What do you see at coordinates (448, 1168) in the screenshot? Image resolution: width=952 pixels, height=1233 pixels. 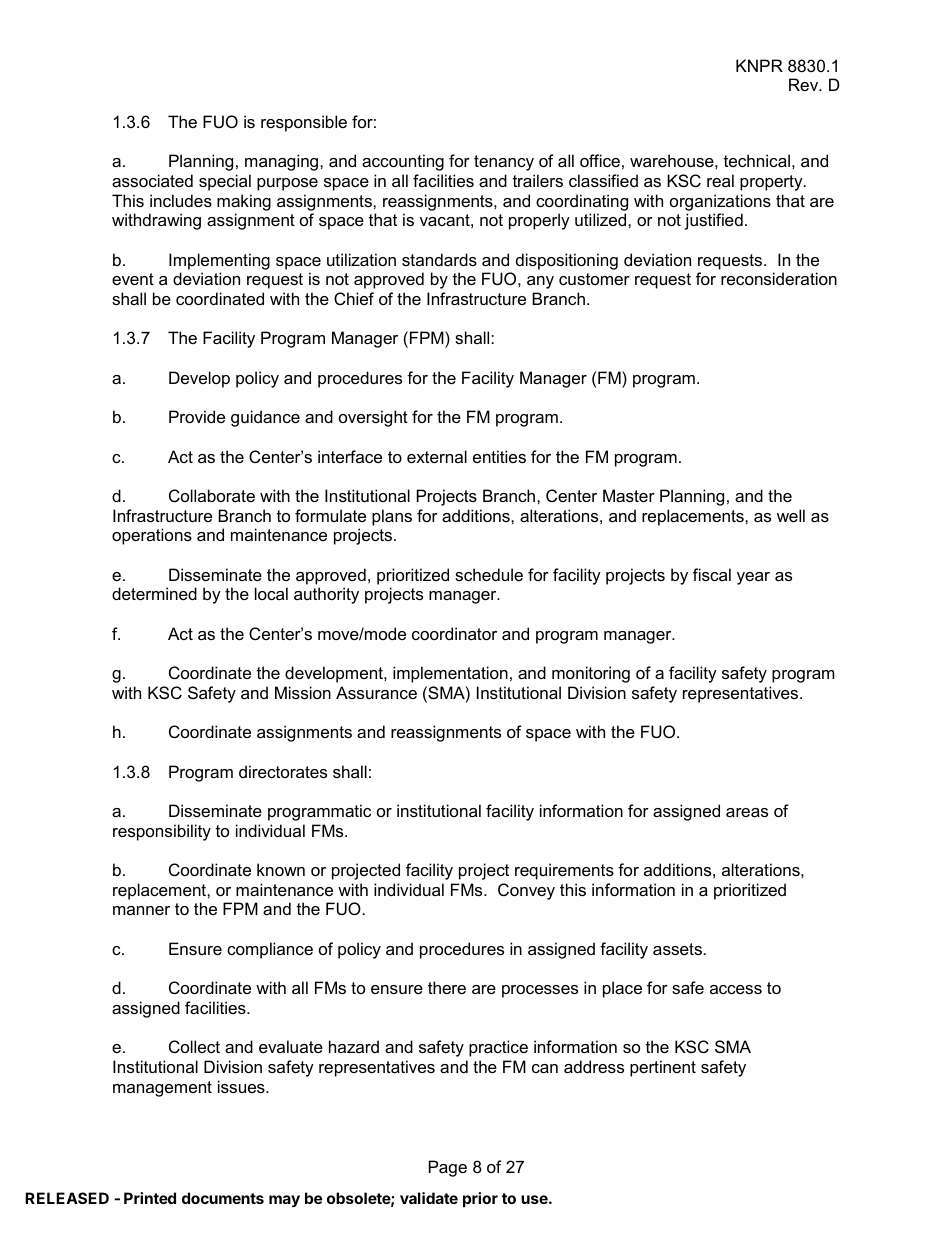 I see `Page` at bounding box center [448, 1168].
